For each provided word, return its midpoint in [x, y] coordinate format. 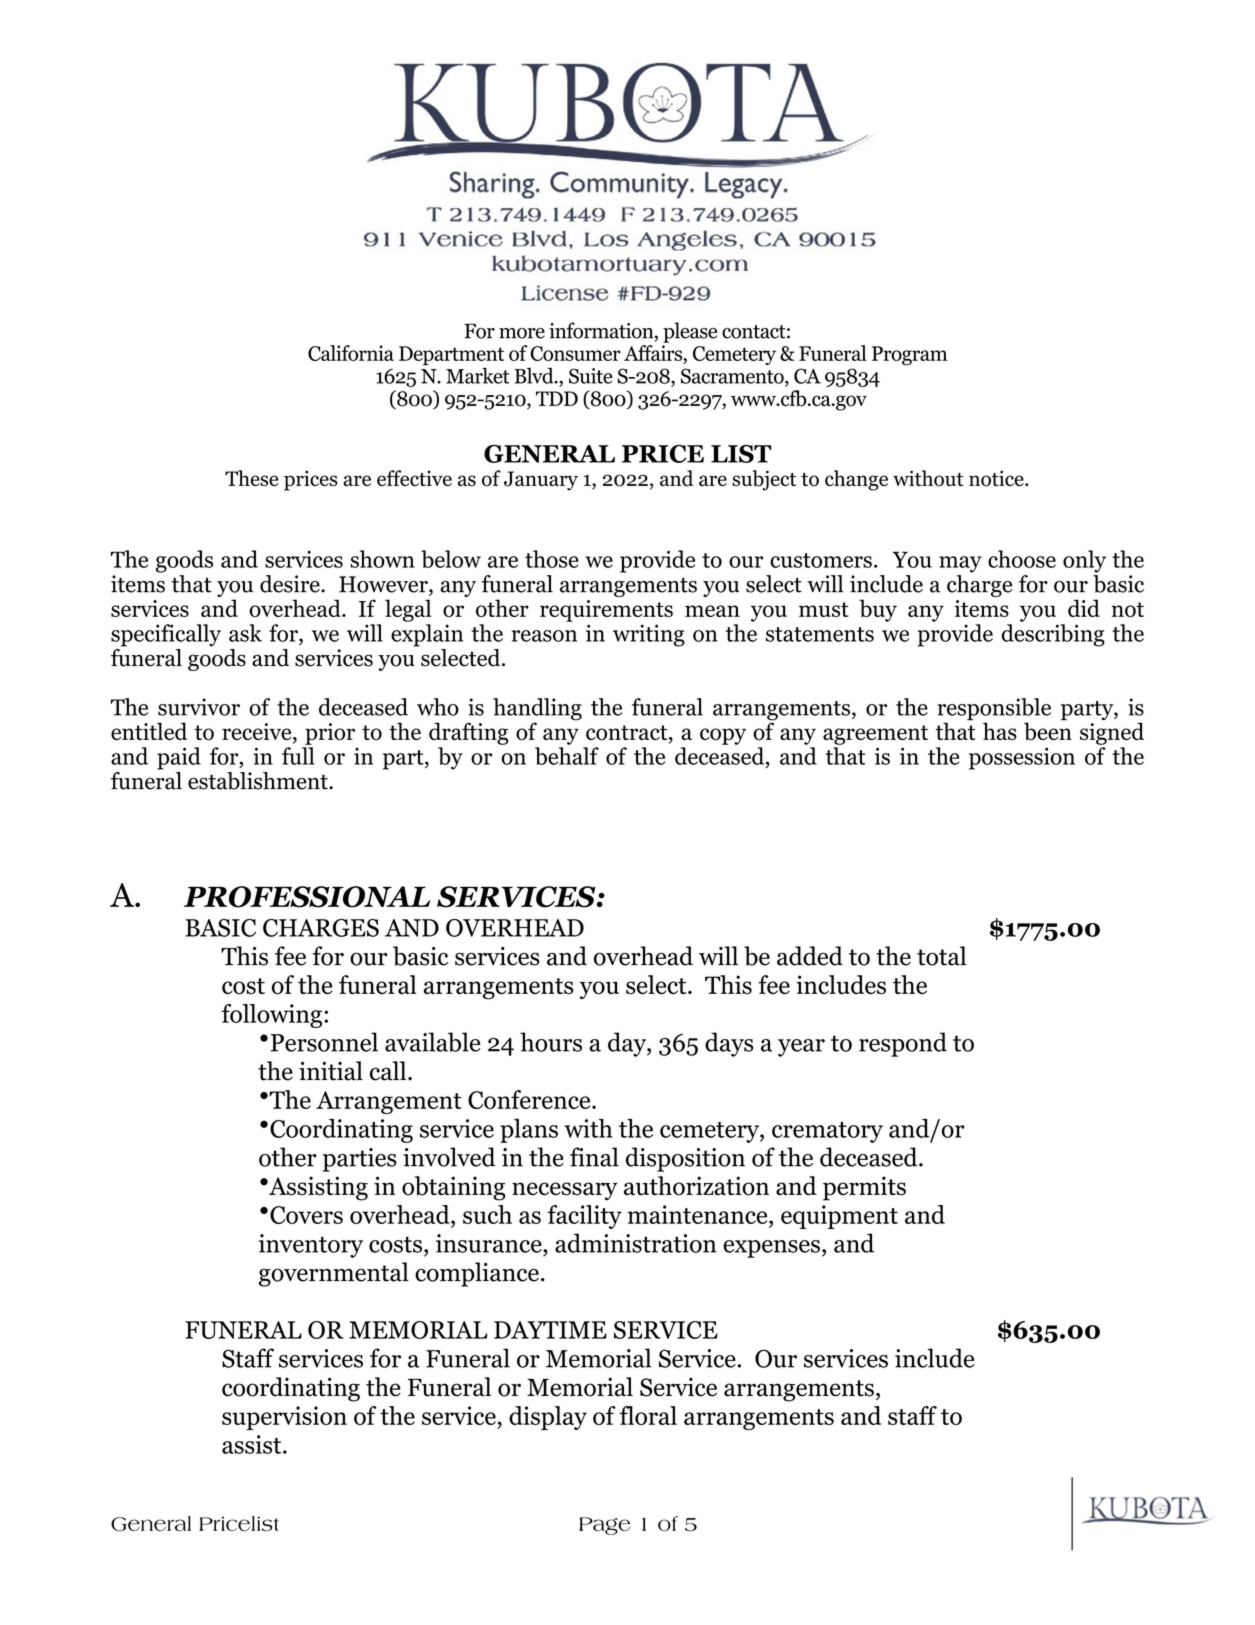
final [594, 1157]
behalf [567, 756]
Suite [590, 376]
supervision [284, 1418]
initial [331, 1071]
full [298, 756]
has [1000, 731]
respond [903, 1044]
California [351, 353]
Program [910, 356]
